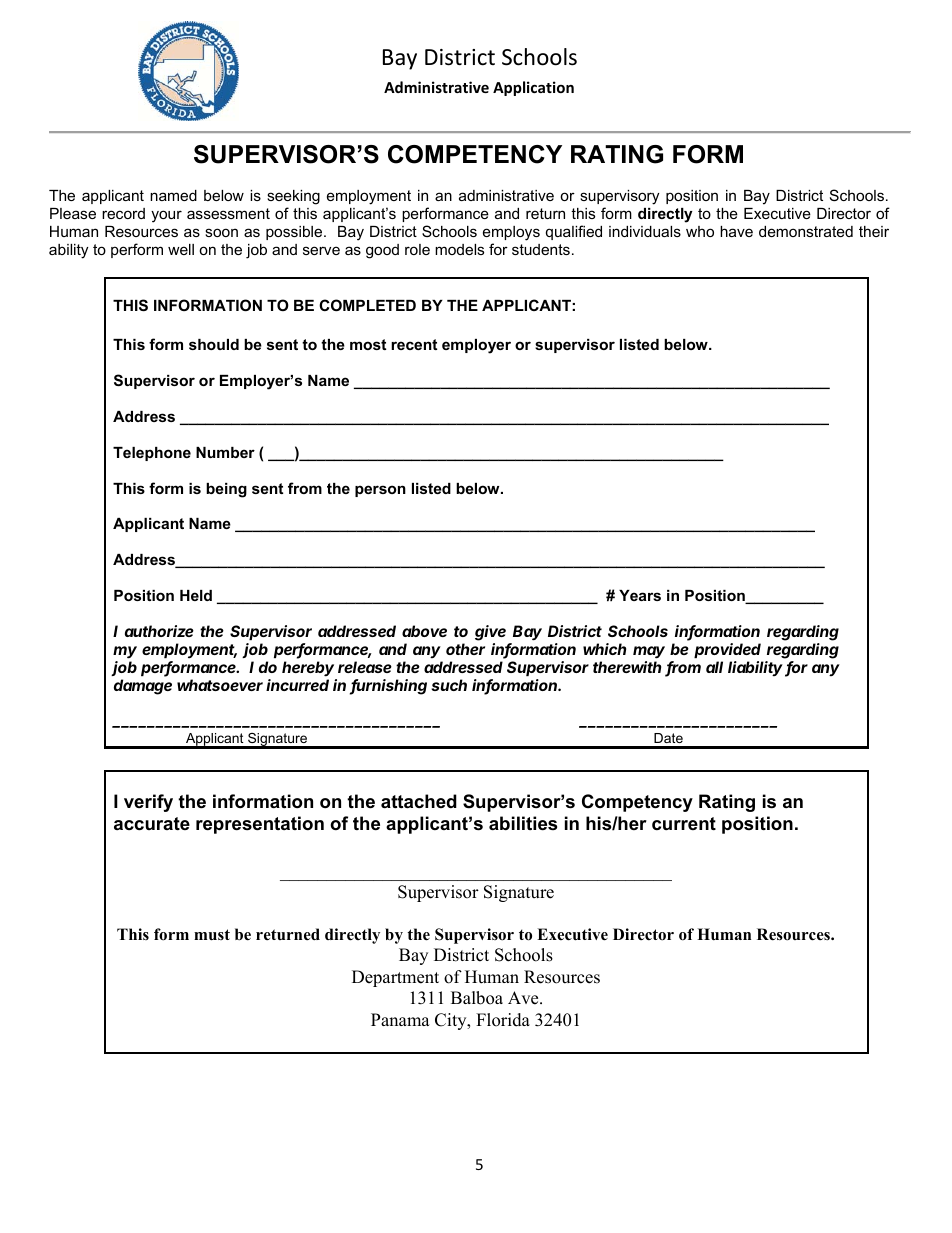 The height and width of the image is (1233, 952). What do you see at coordinates (166, 216) in the image?
I see `your` at bounding box center [166, 216].
